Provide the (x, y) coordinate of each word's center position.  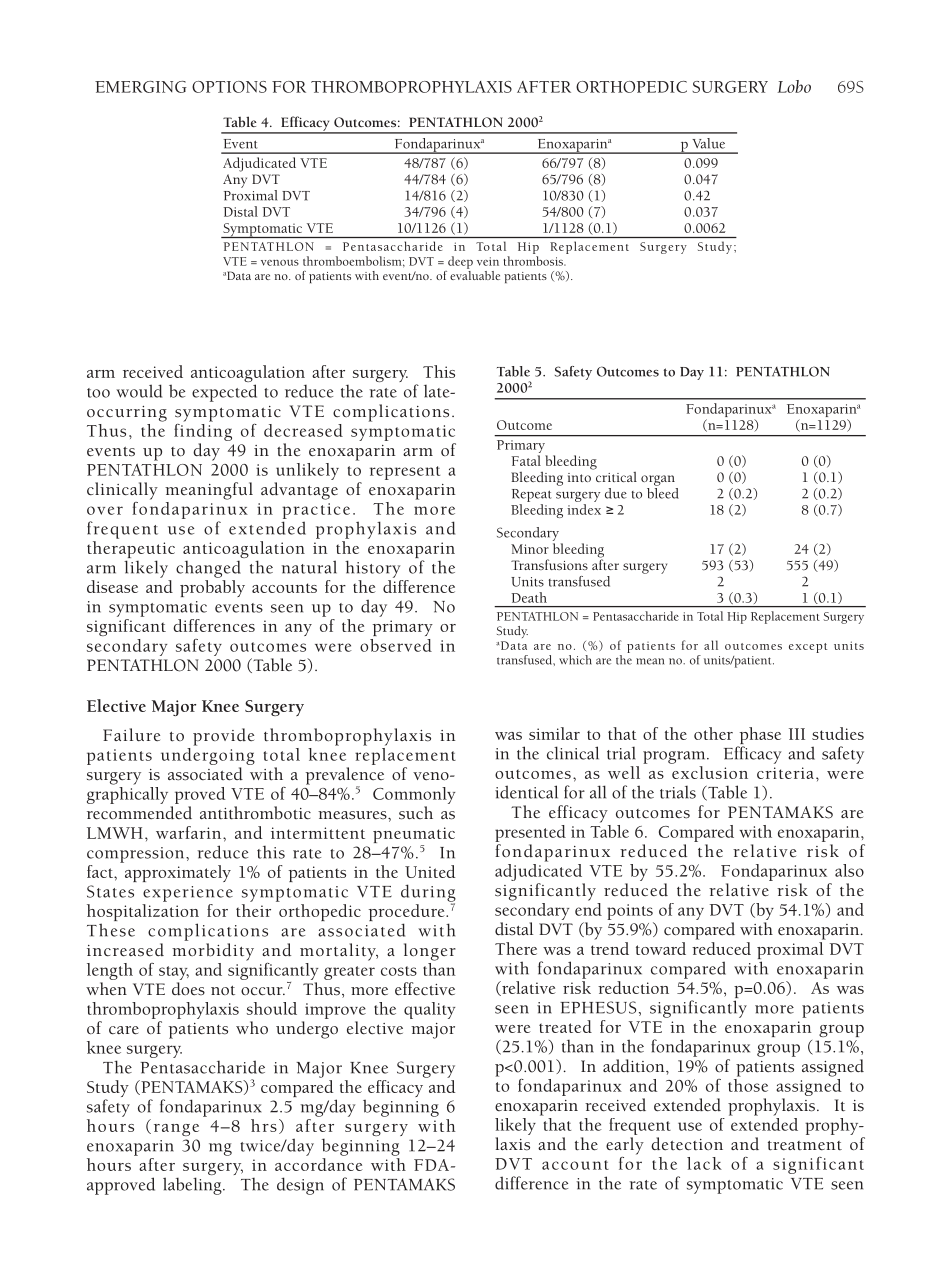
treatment (805, 1146)
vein (488, 261)
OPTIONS (229, 87)
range (176, 1130)
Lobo (794, 86)
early (625, 1146)
